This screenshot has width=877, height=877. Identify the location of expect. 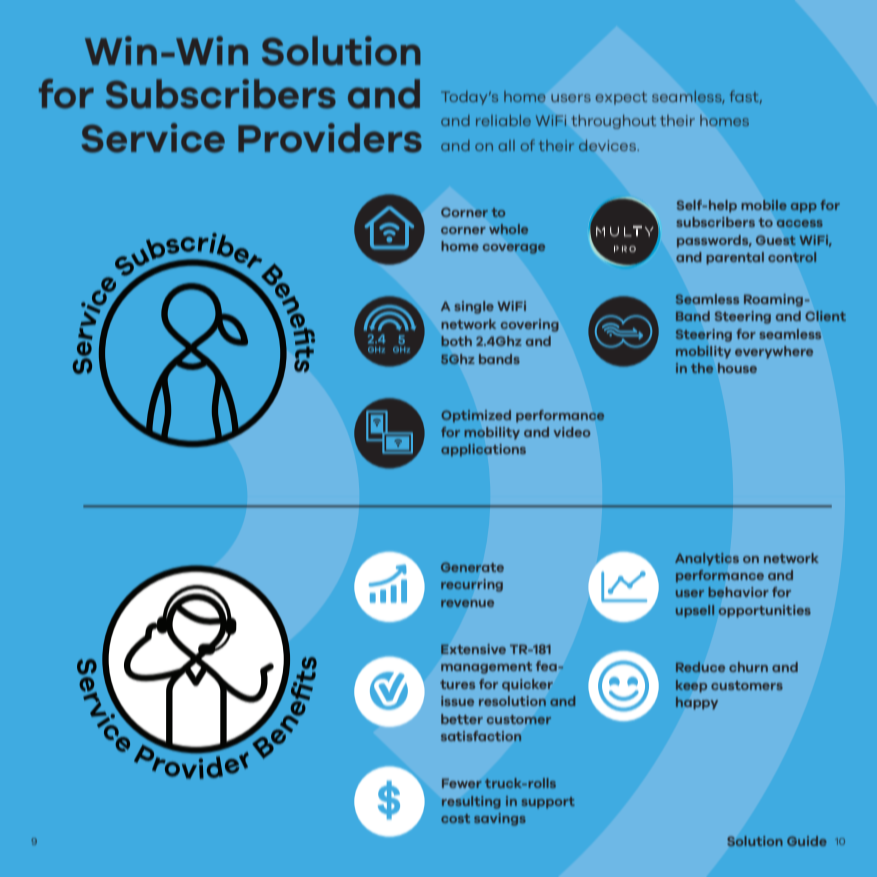
(621, 98).
